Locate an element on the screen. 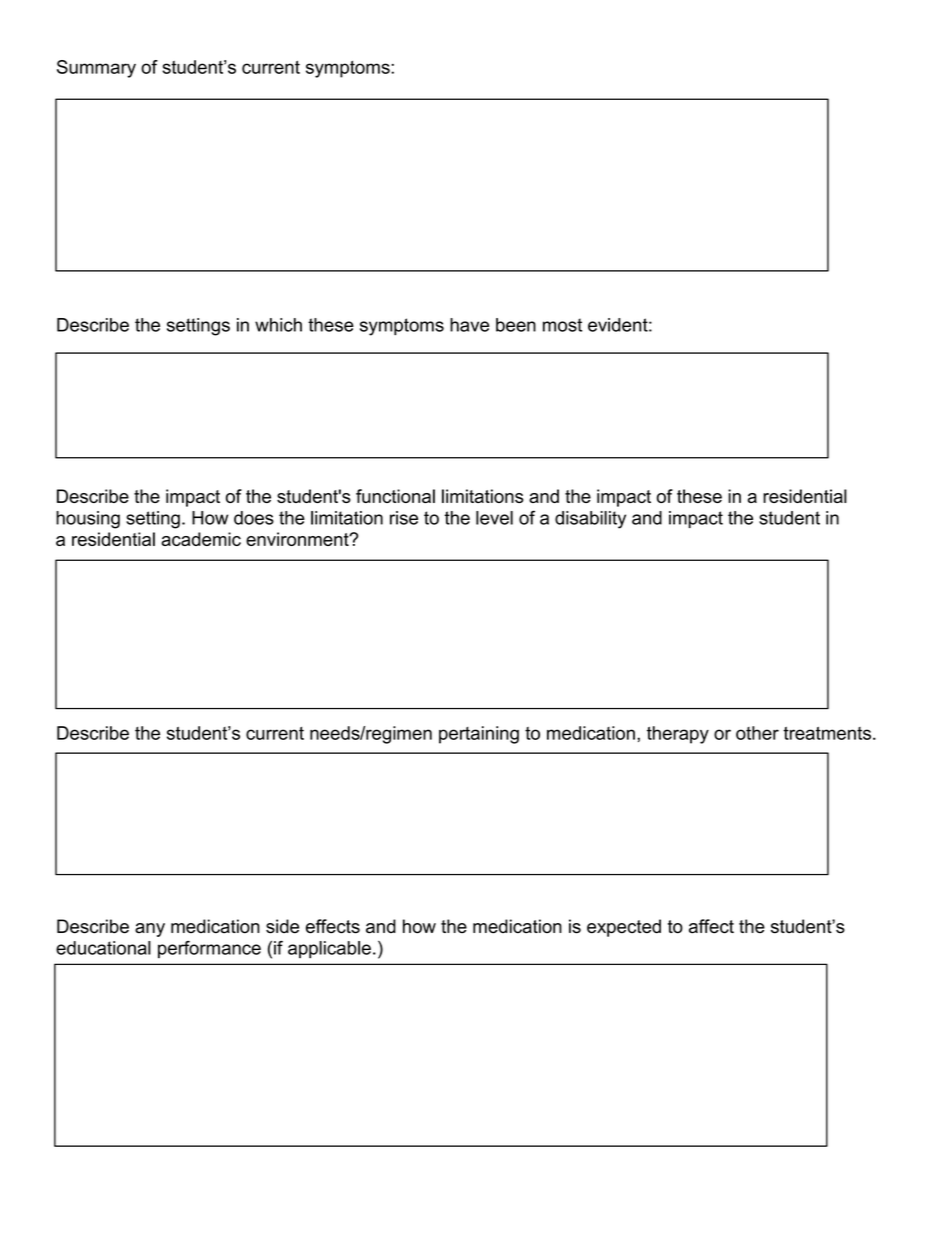  which is located at coordinates (278, 325).
